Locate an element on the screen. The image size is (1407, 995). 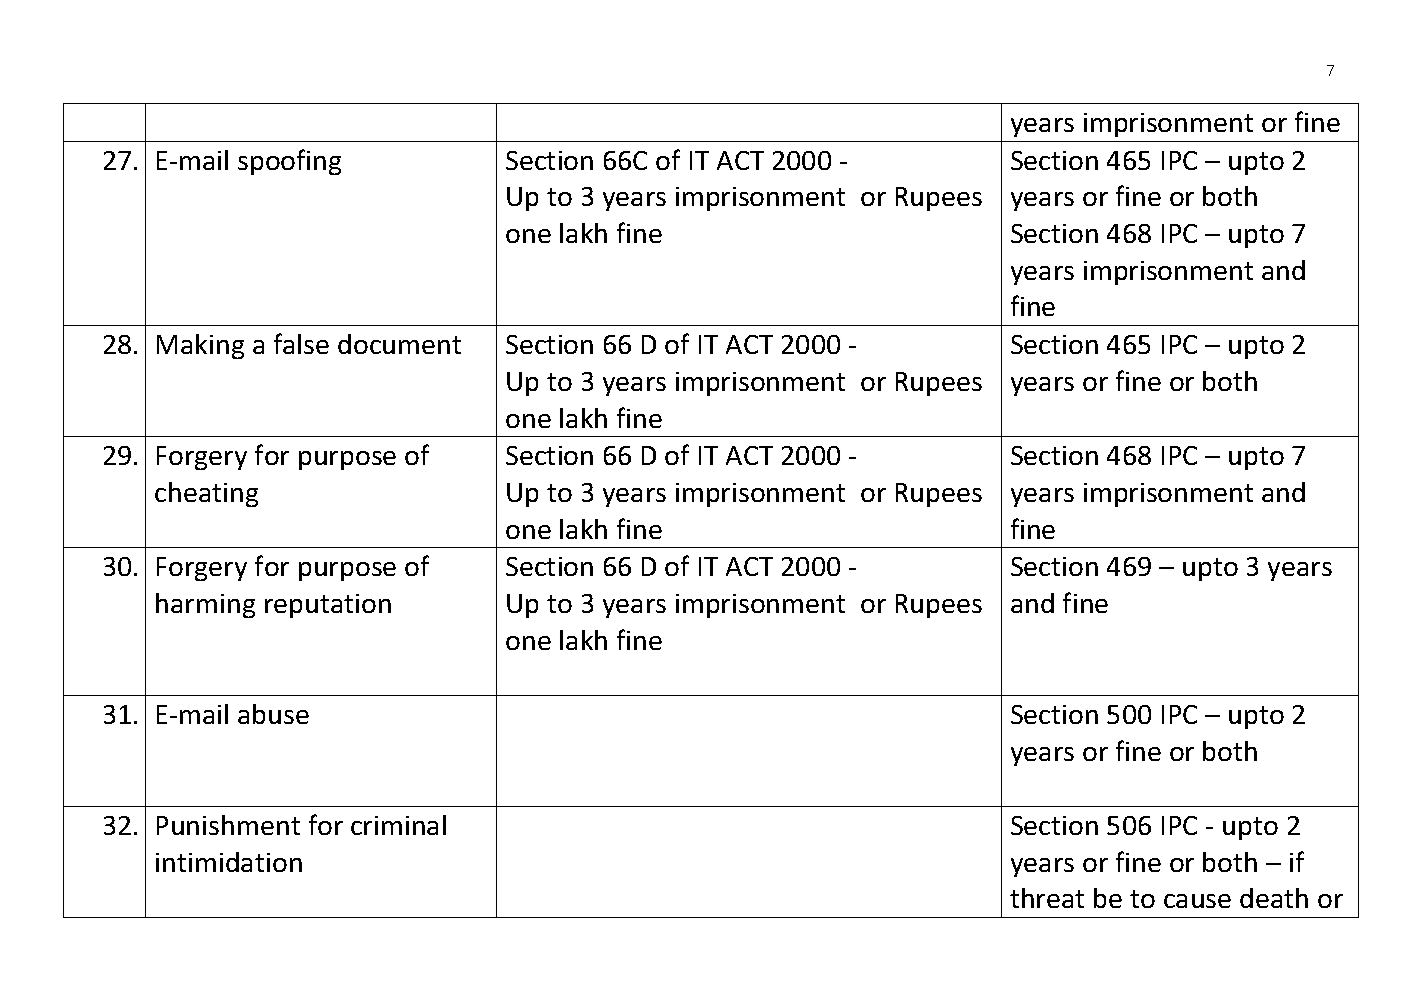
threat is located at coordinates (1047, 898).
